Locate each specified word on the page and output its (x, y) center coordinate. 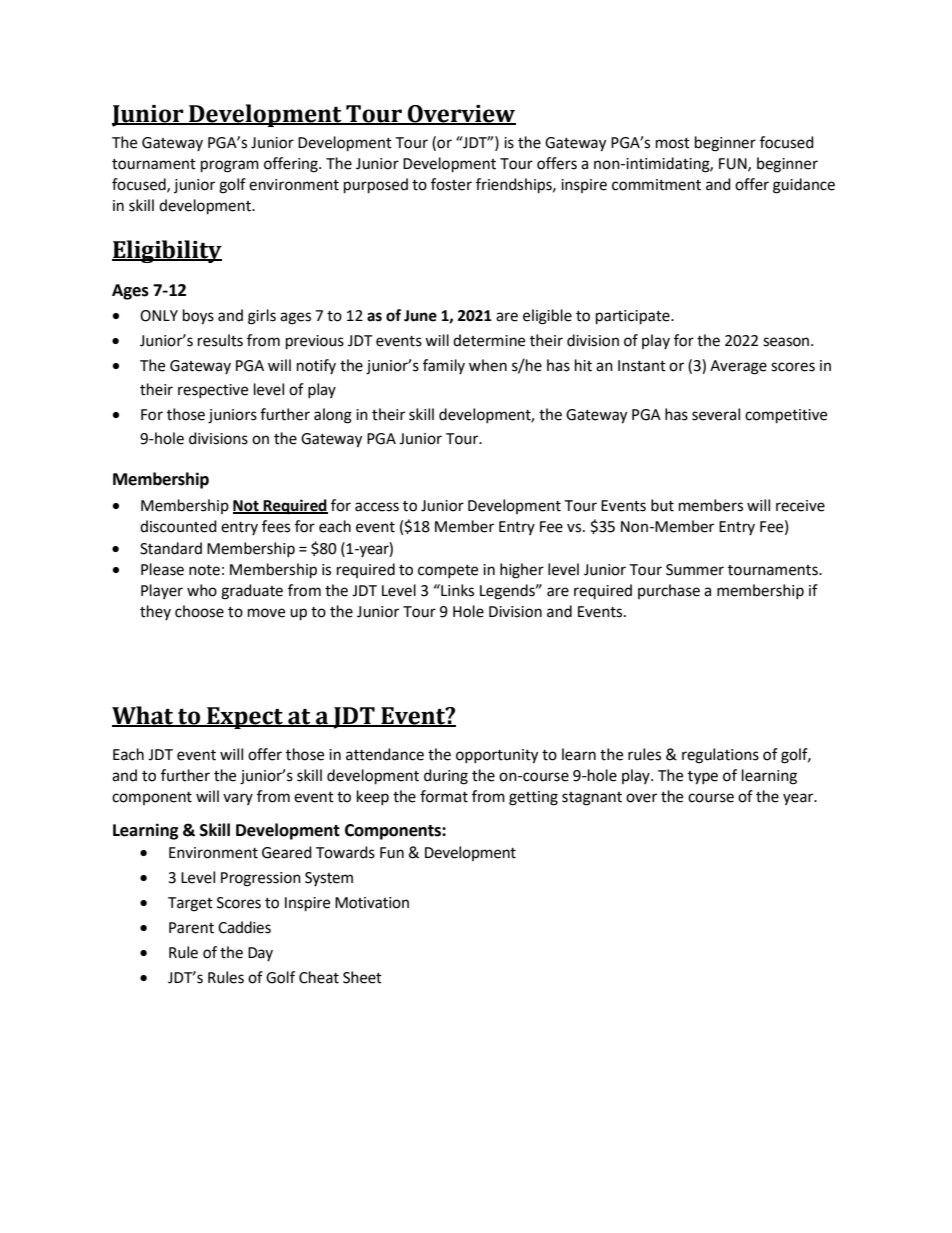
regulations (720, 756)
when (488, 365)
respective (213, 391)
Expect (245, 718)
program (230, 166)
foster (451, 184)
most (673, 143)
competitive (786, 416)
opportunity (497, 756)
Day (260, 954)
